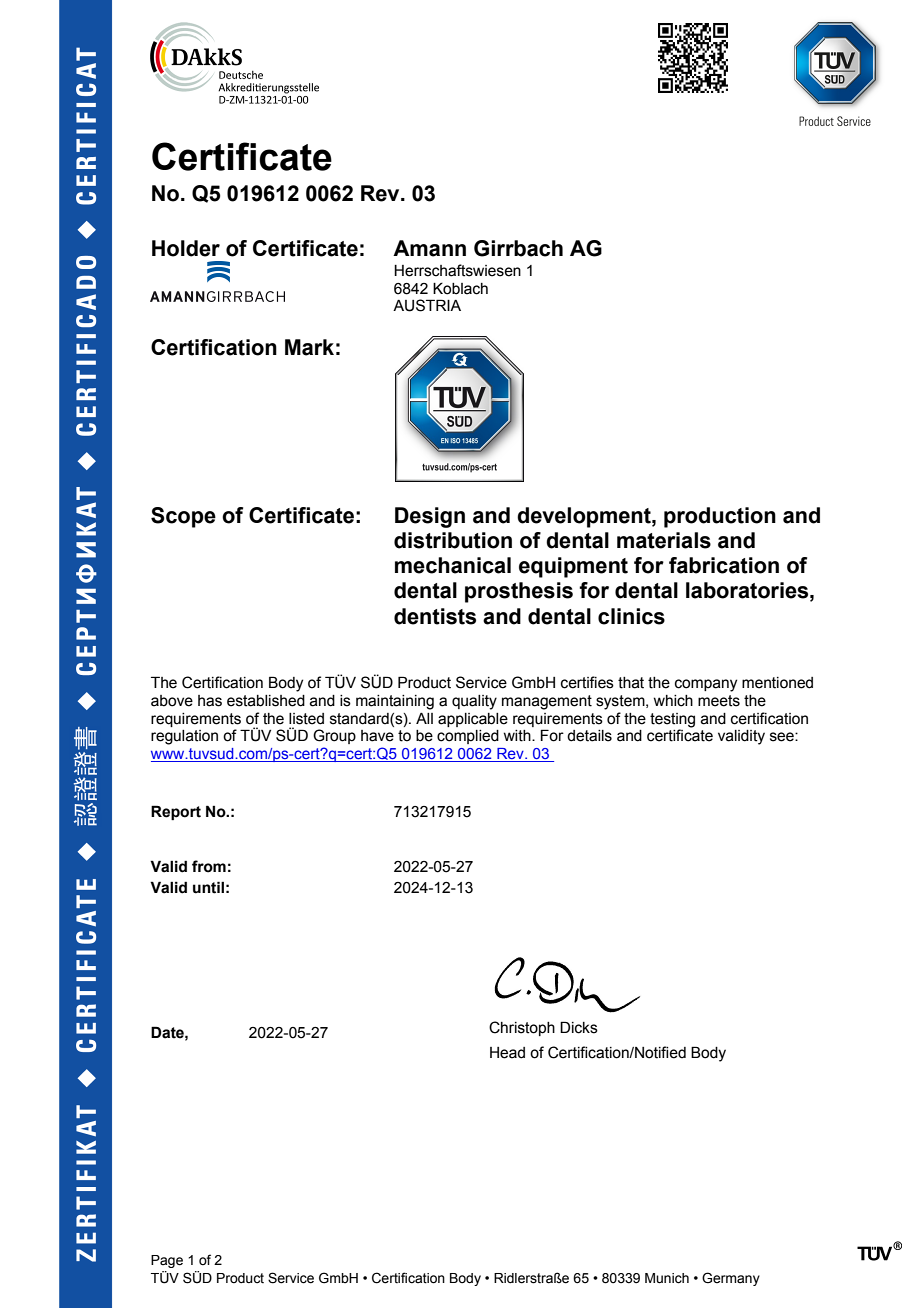 The image size is (924, 1308). Describe the element at coordinates (167, 1261) in the screenshot. I see `Page` at that location.
